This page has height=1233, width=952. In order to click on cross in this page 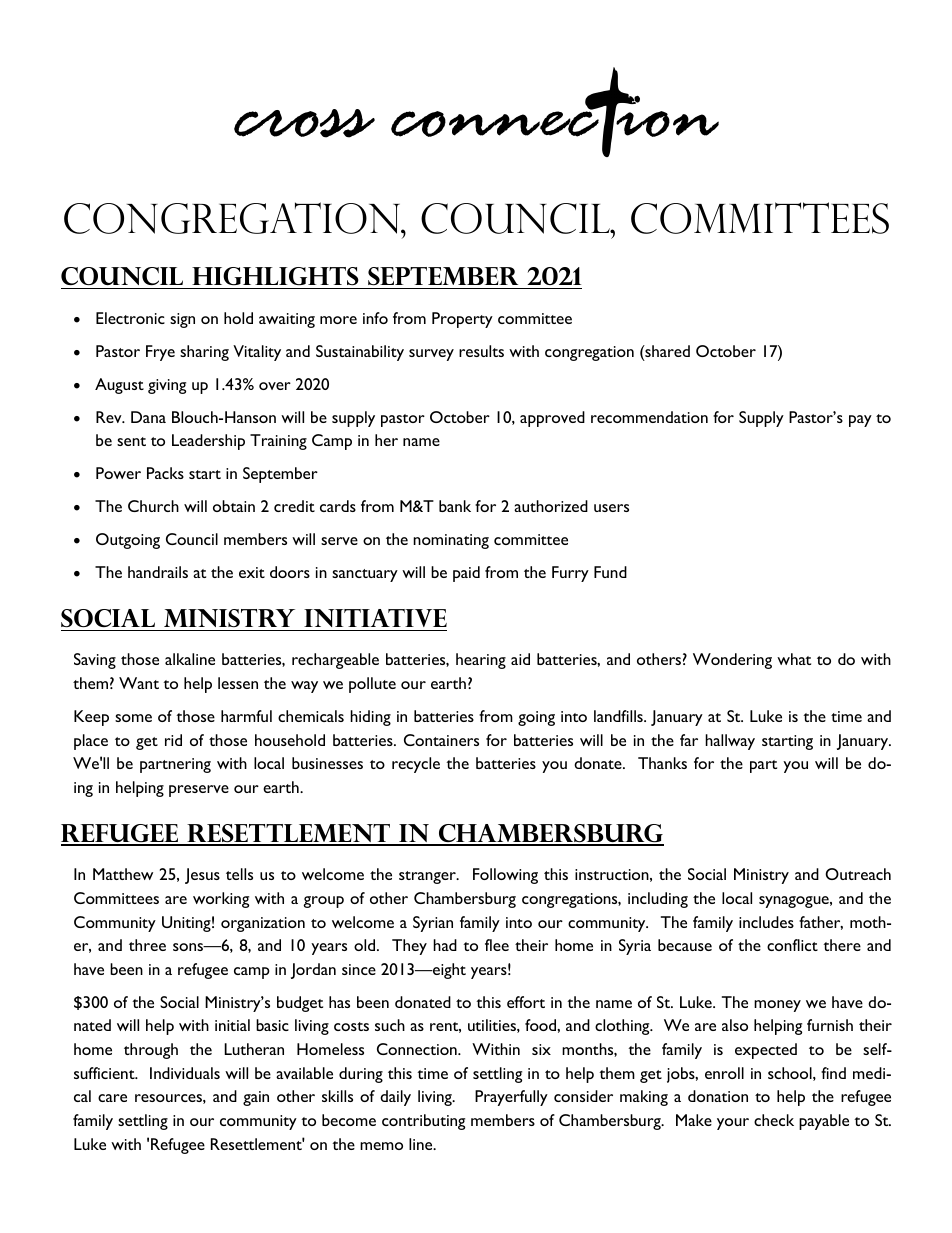, I will do `click(304, 123)`.
